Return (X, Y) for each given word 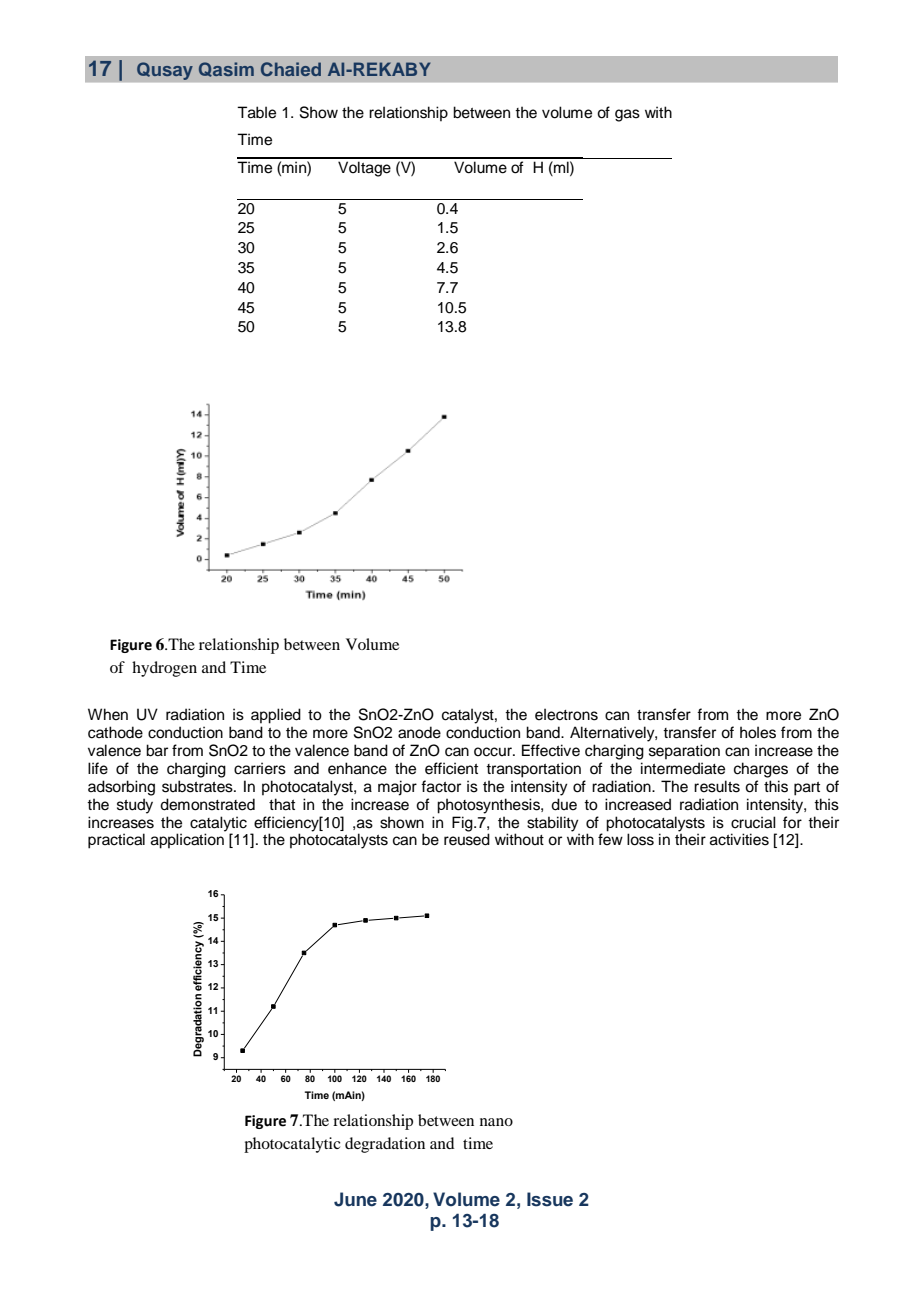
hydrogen (164, 669)
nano (496, 1122)
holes (758, 732)
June (355, 1199)
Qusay (165, 71)
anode (419, 732)
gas (627, 115)
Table (256, 112)
